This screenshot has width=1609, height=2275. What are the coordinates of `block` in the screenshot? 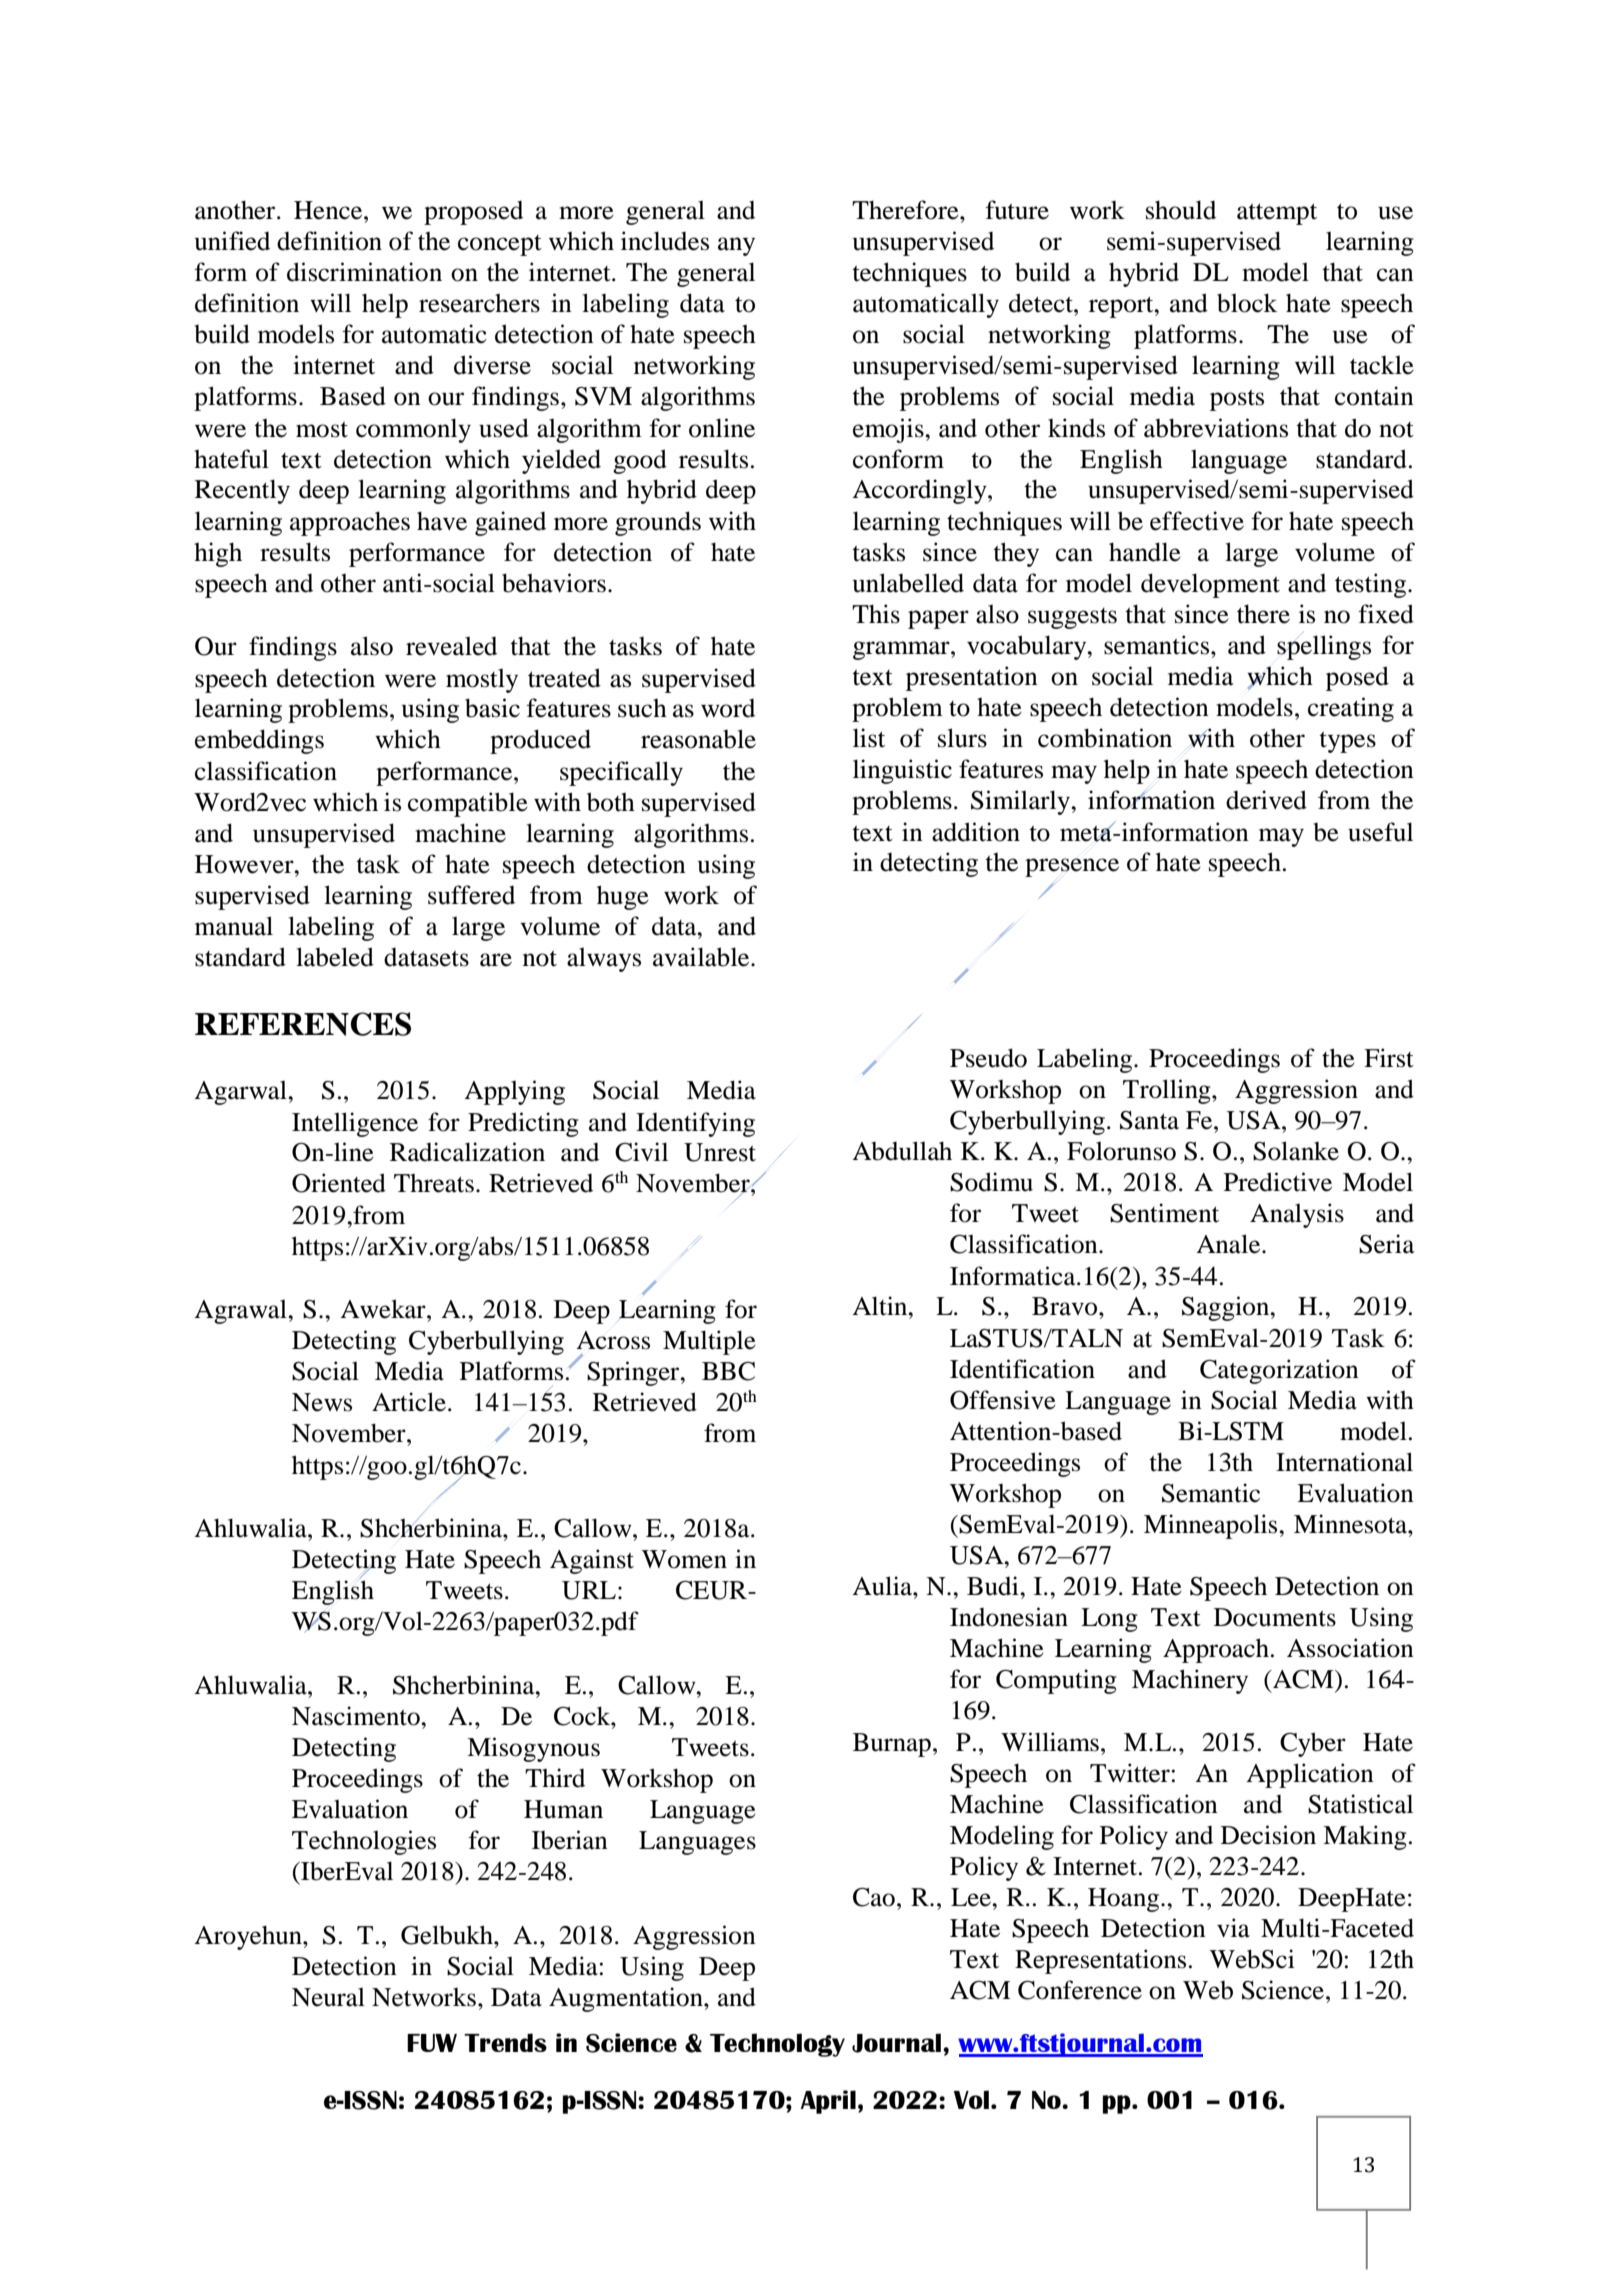 It's located at (1247, 303).
